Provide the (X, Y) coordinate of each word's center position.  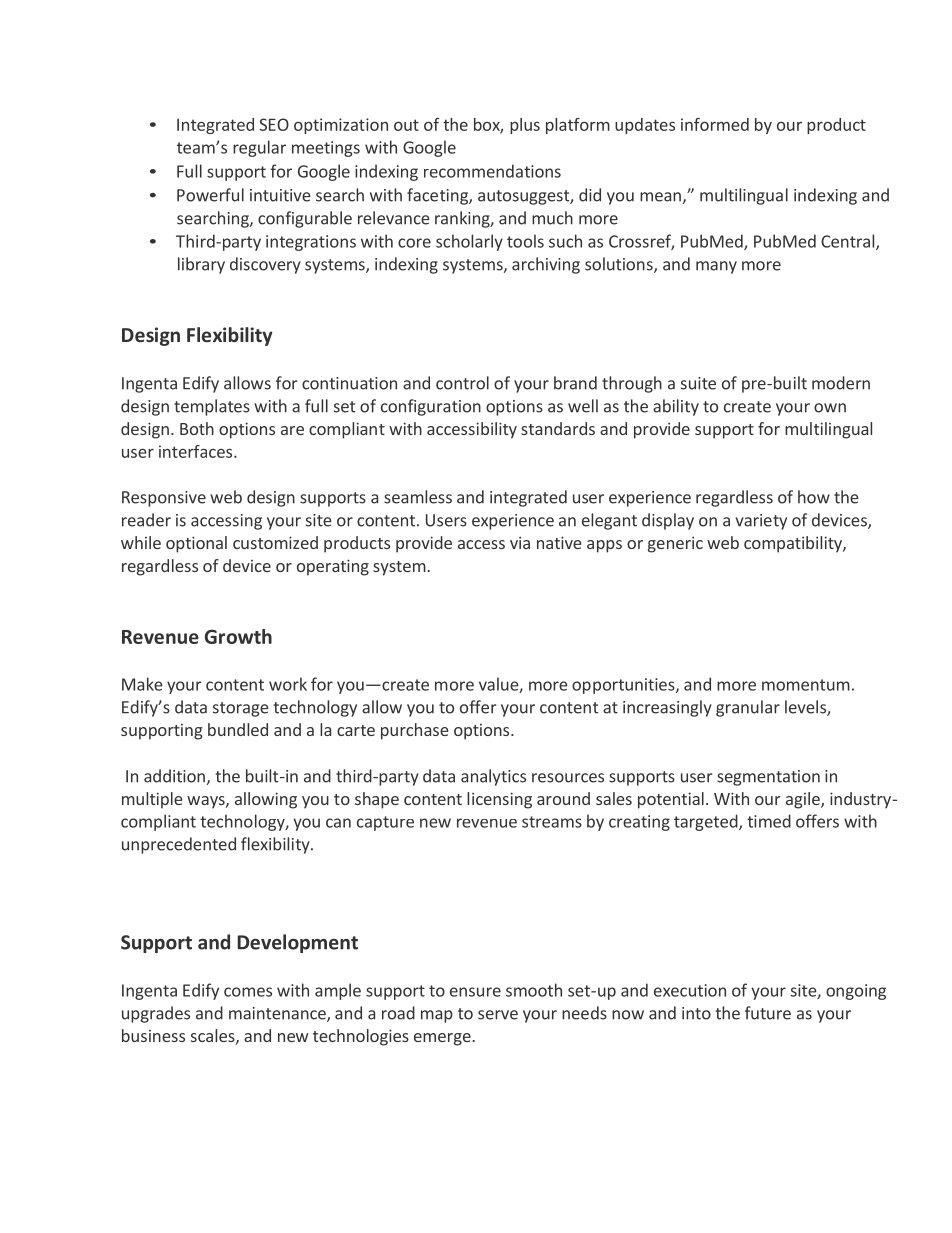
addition (174, 776)
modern (841, 383)
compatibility (794, 544)
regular (259, 148)
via (520, 542)
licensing (499, 800)
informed (715, 124)
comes (248, 992)
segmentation (768, 778)
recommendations (492, 171)
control (462, 383)
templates (212, 407)
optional (196, 544)
